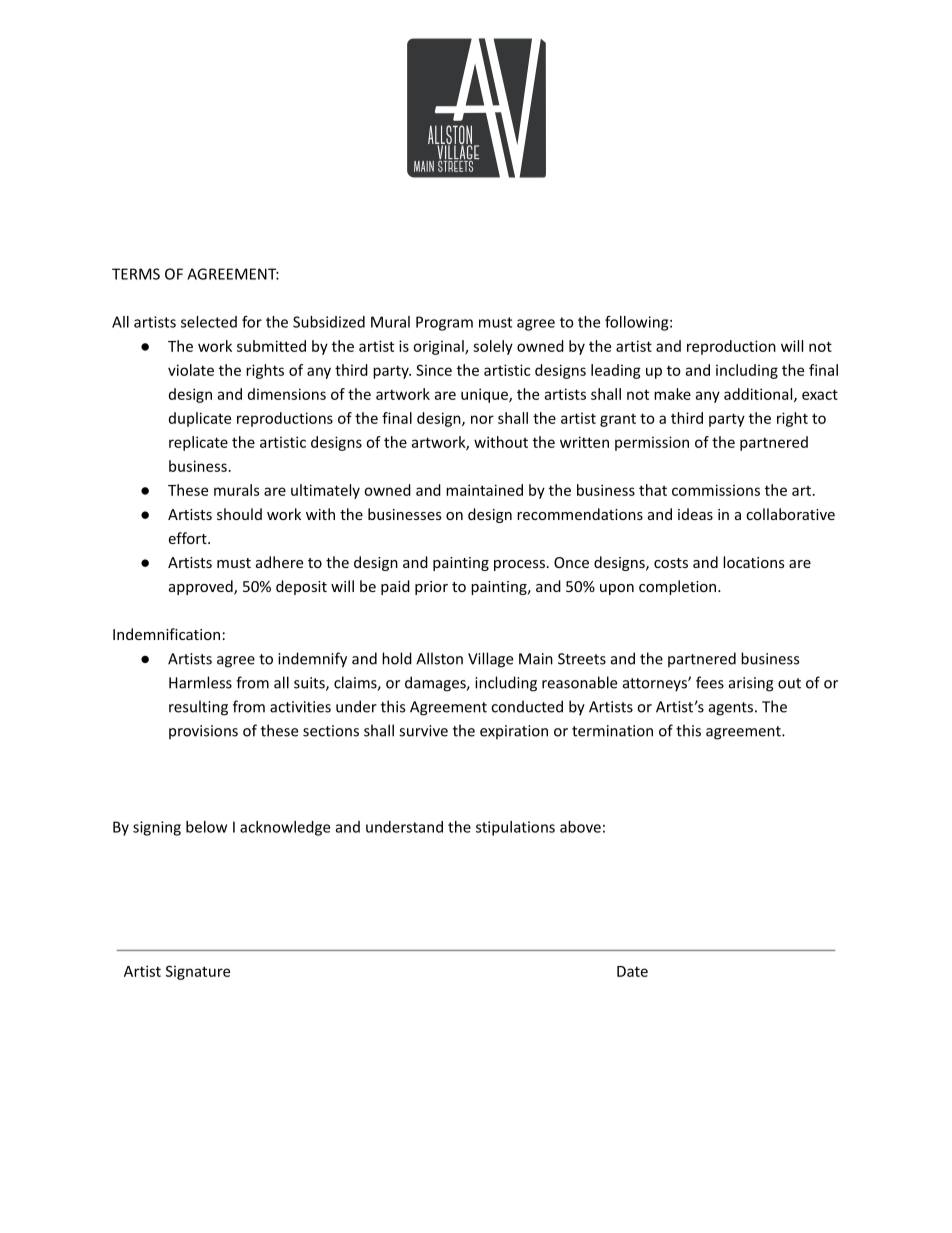  What do you see at coordinates (166, 634) in the screenshot?
I see `Indemnification` at bounding box center [166, 634].
